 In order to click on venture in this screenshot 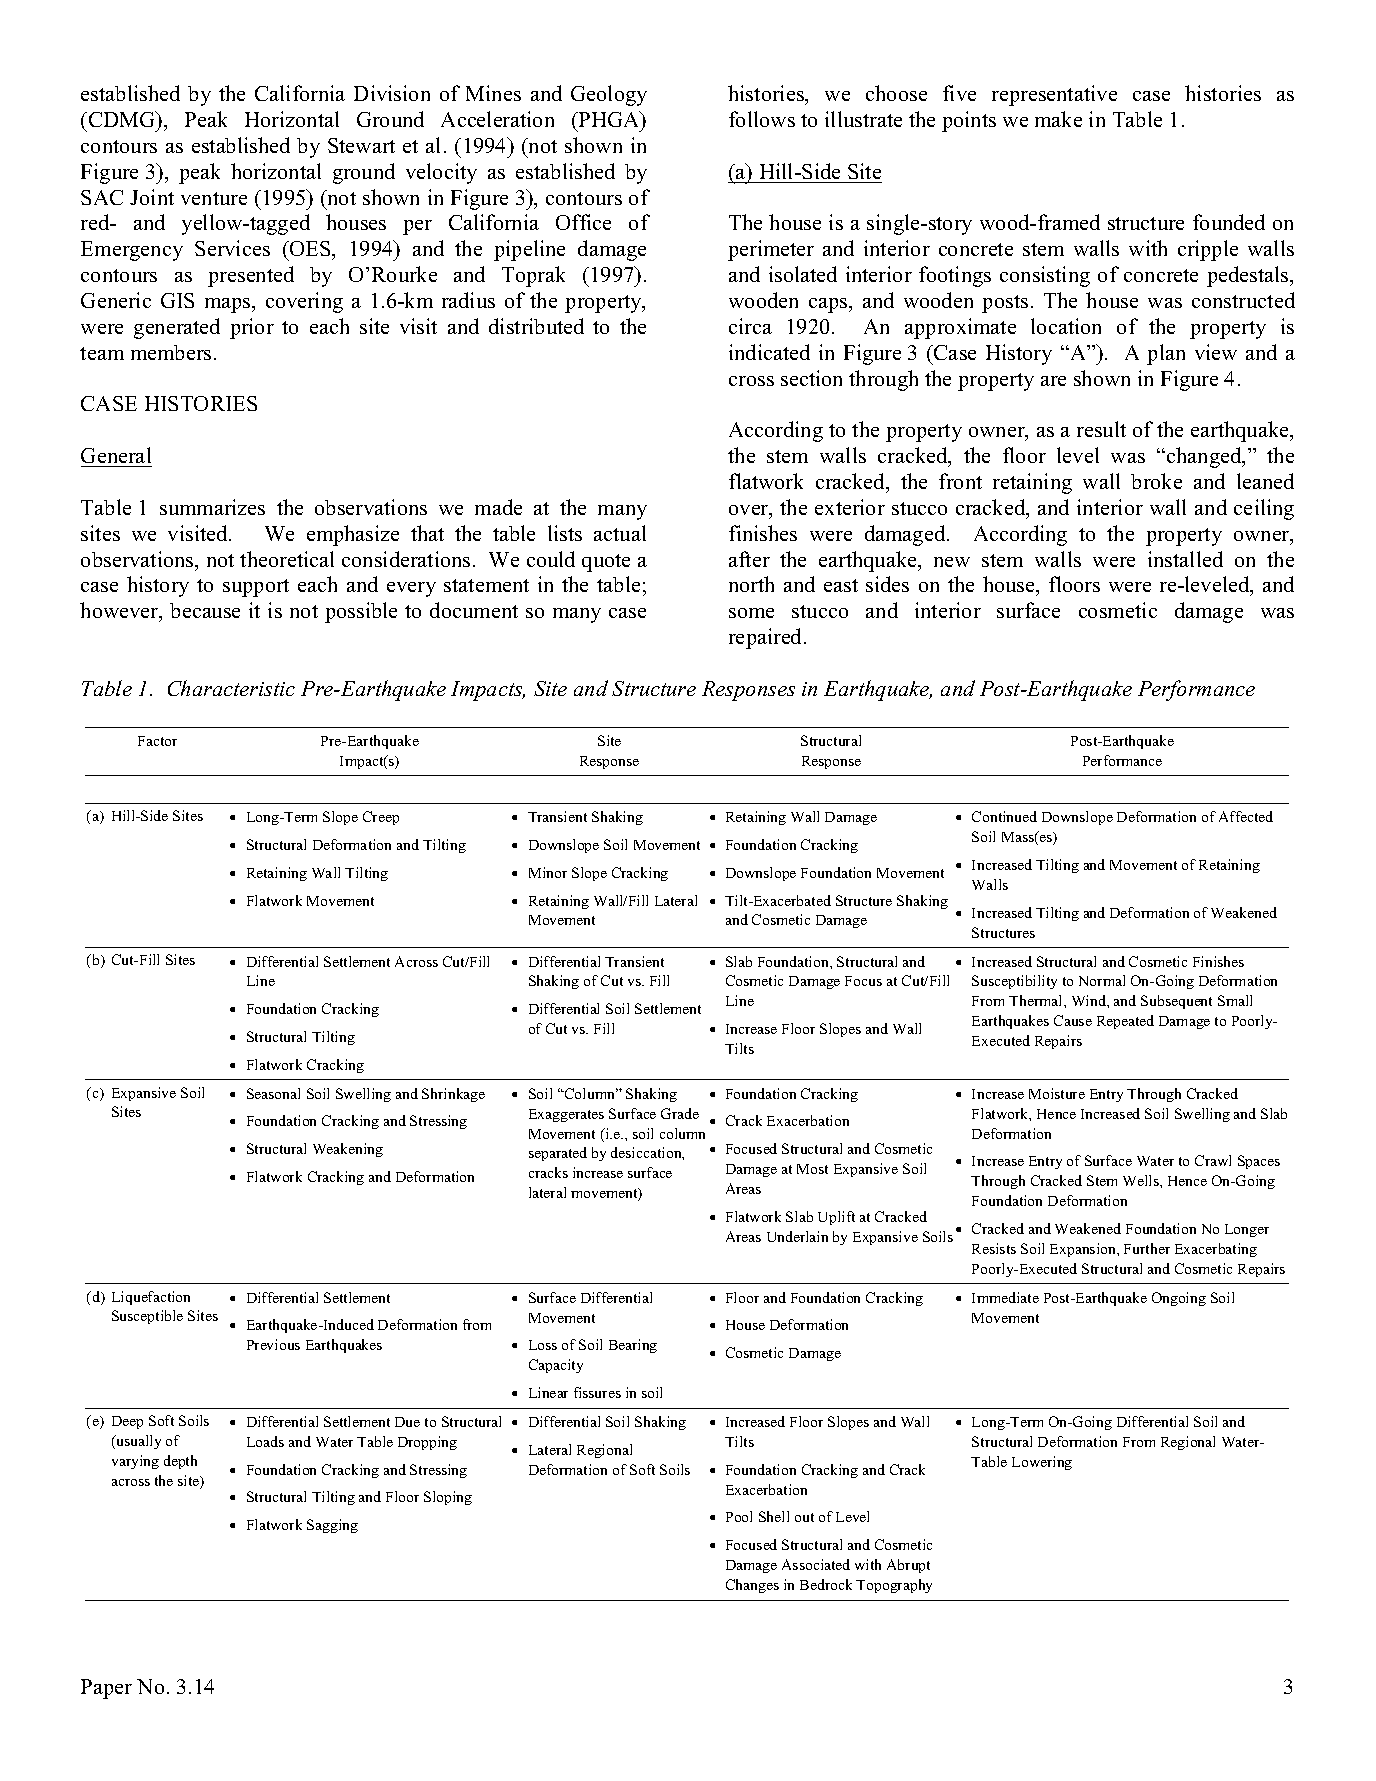, I will do `click(214, 198)`.
